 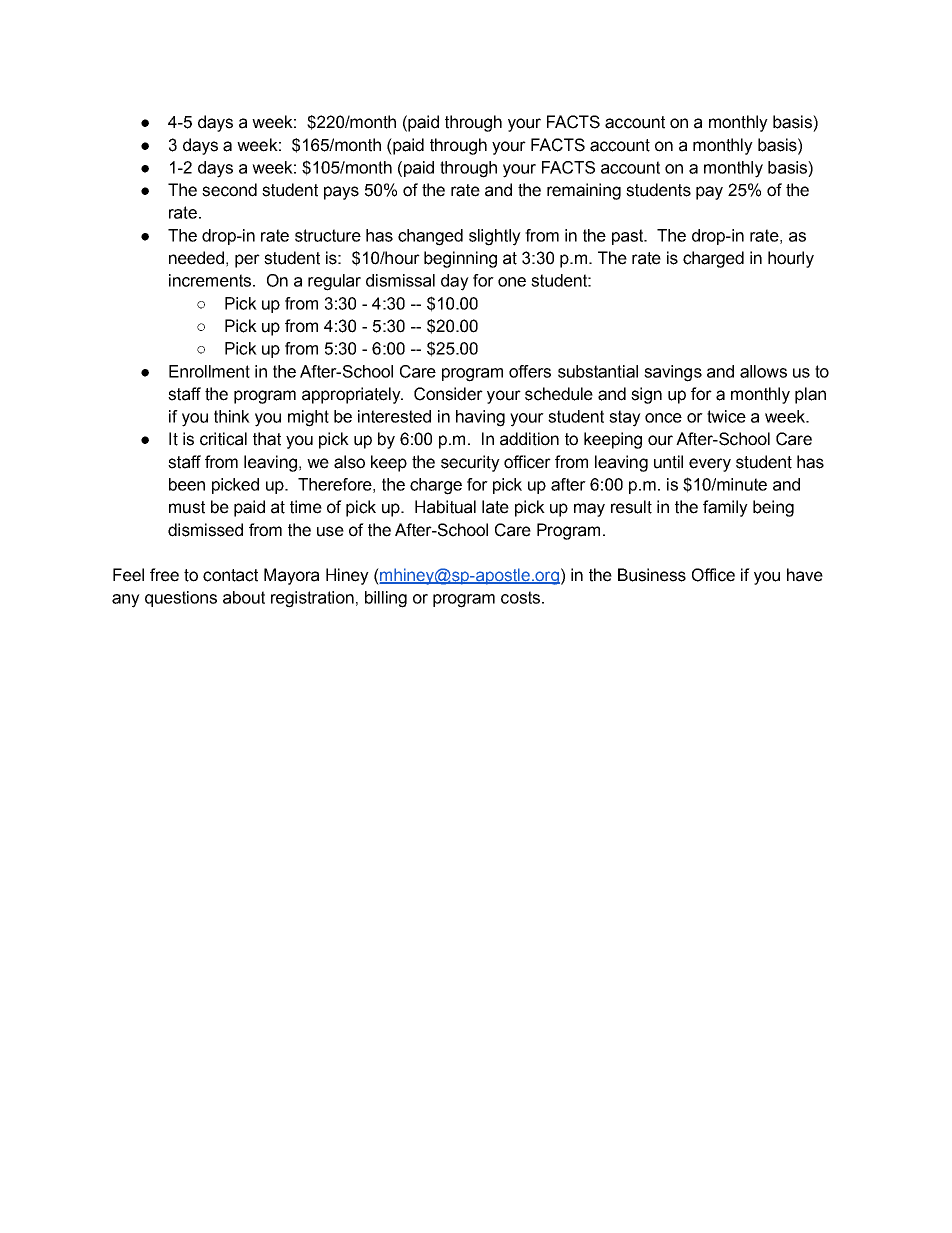 I want to click on past, so click(x=629, y=237).
